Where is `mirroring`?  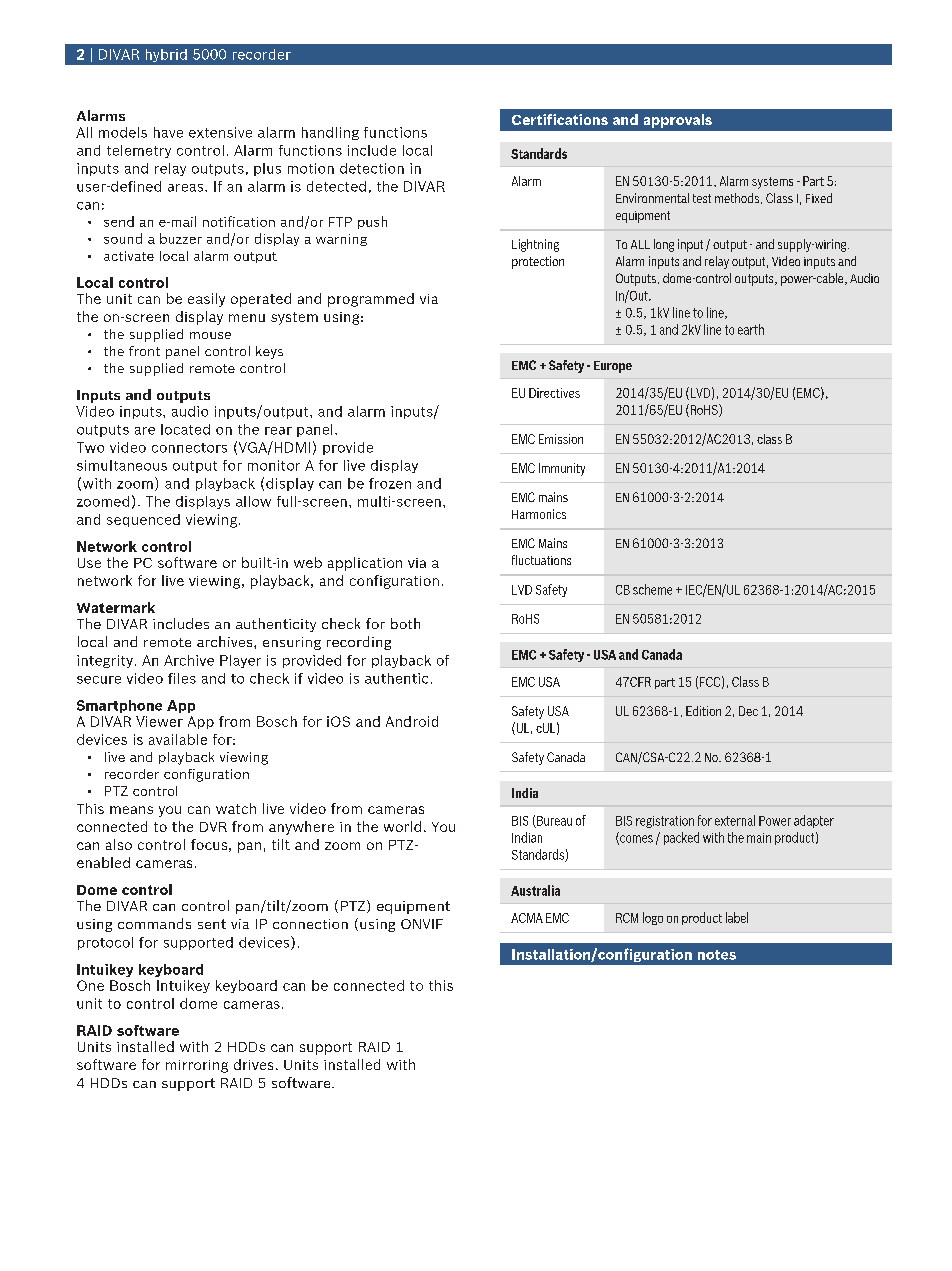 mirroring is located at coordinates (197, 1066).
